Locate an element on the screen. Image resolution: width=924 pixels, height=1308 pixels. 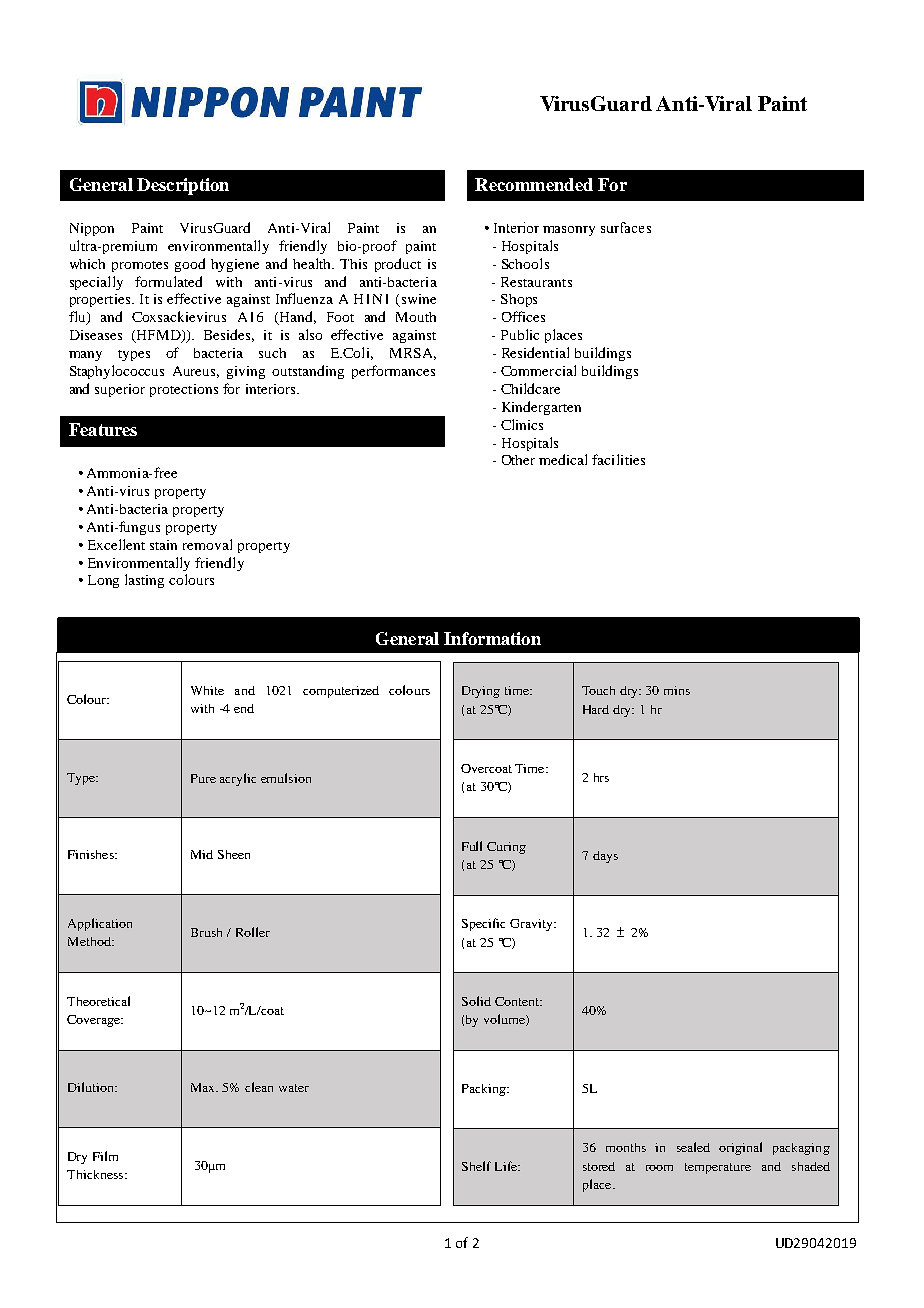
Description is located at coordinates (183, 186).
